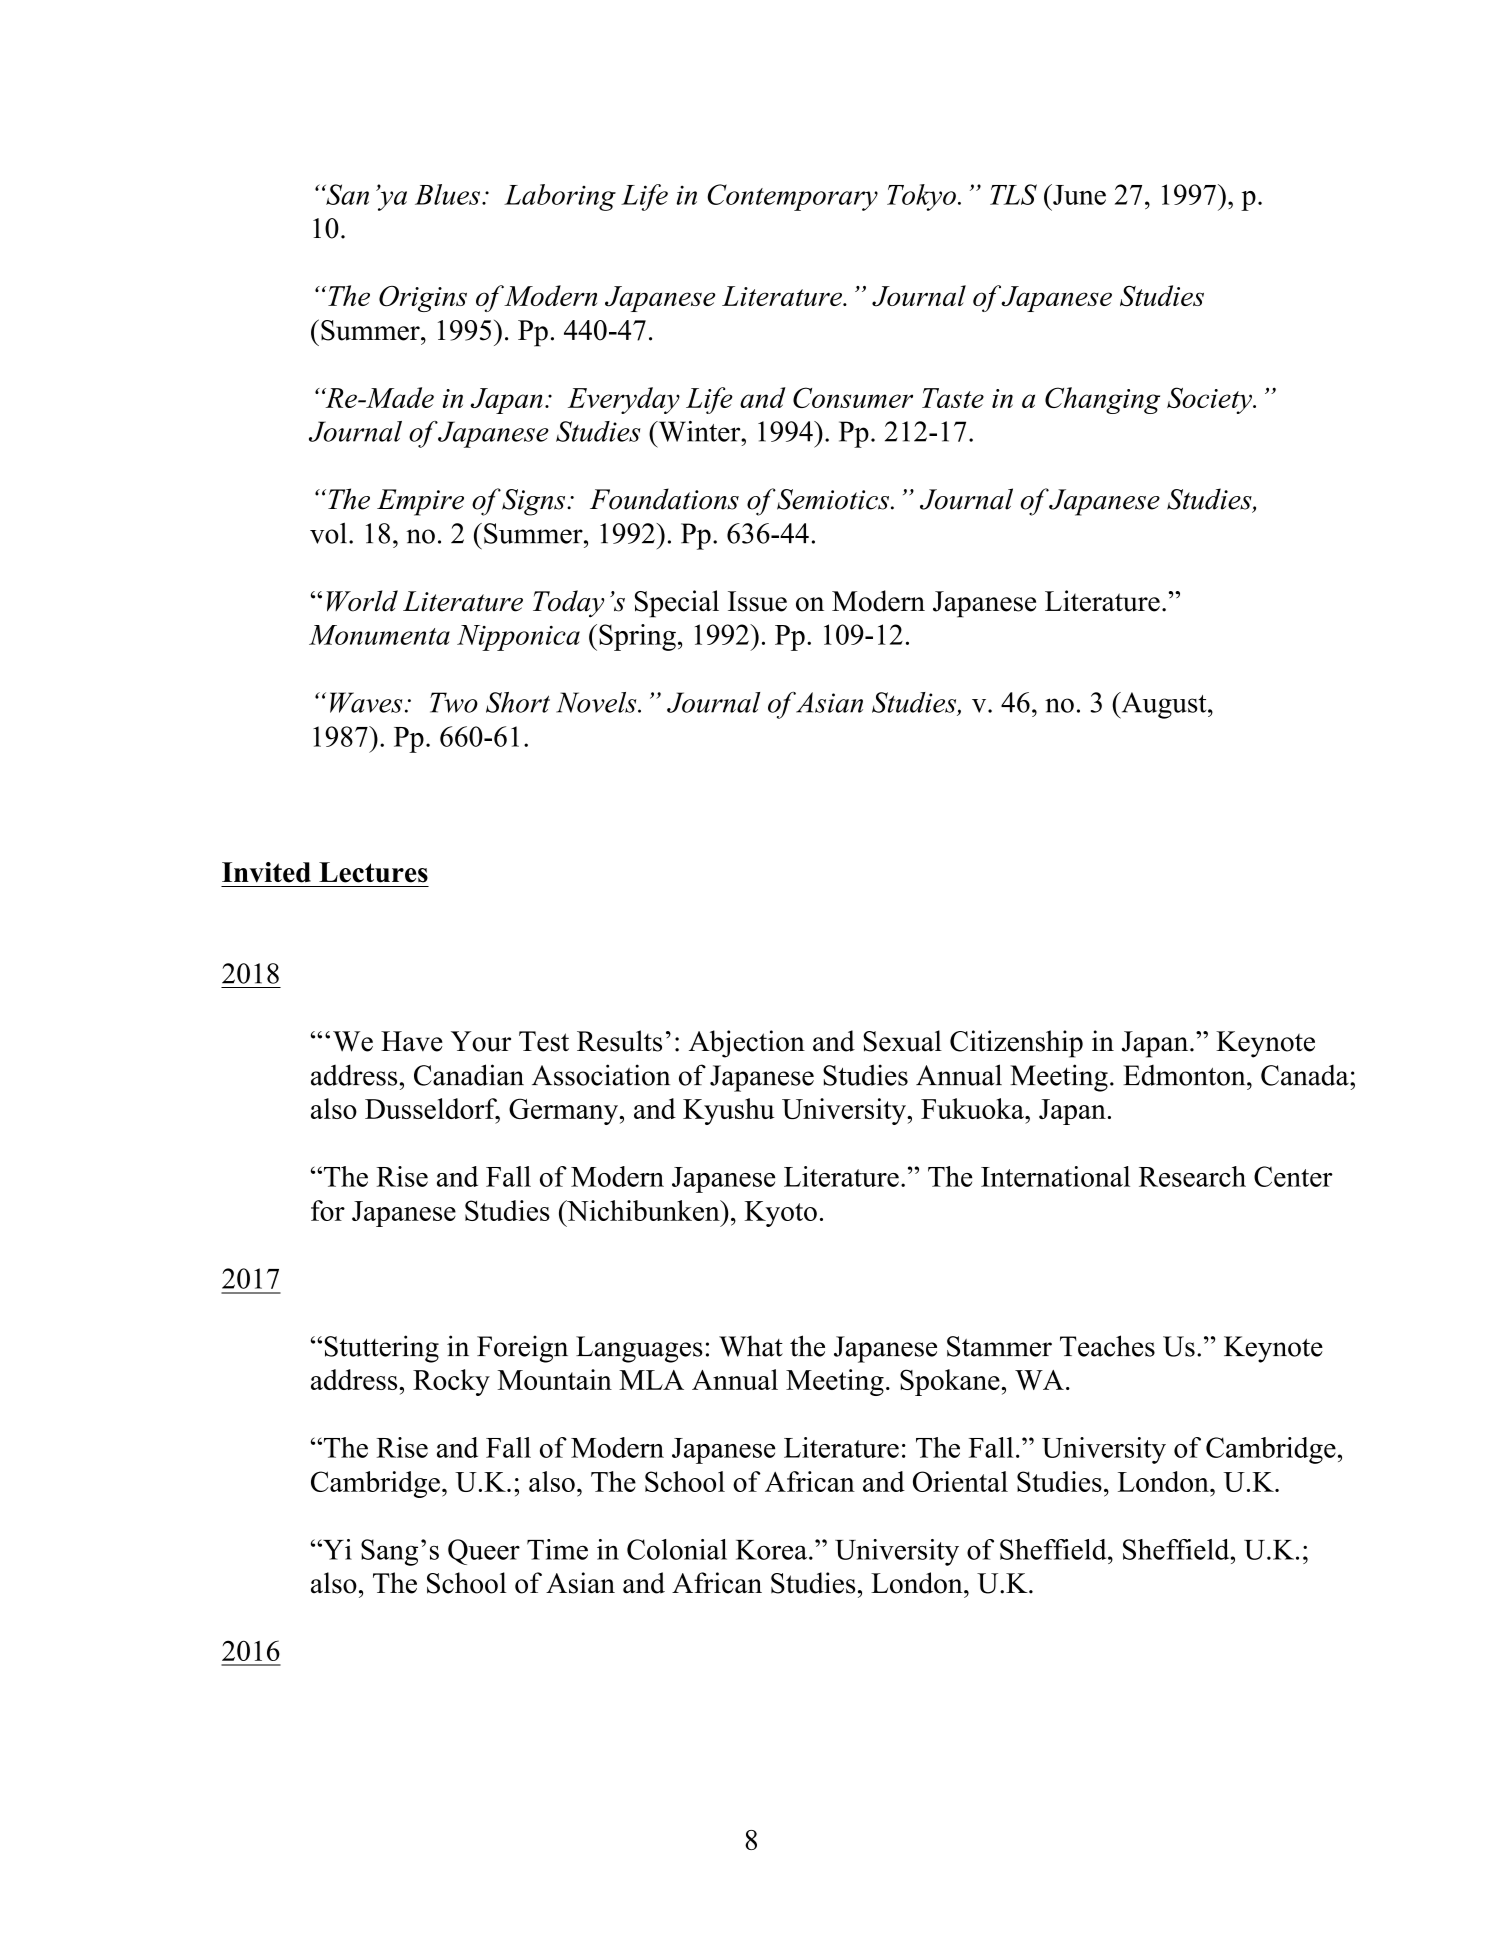 The image size is (1502, 1944). What do you see at coordinates (484, 1552) in the page?
I see `Queer` at bounding box center [484, 1552].
